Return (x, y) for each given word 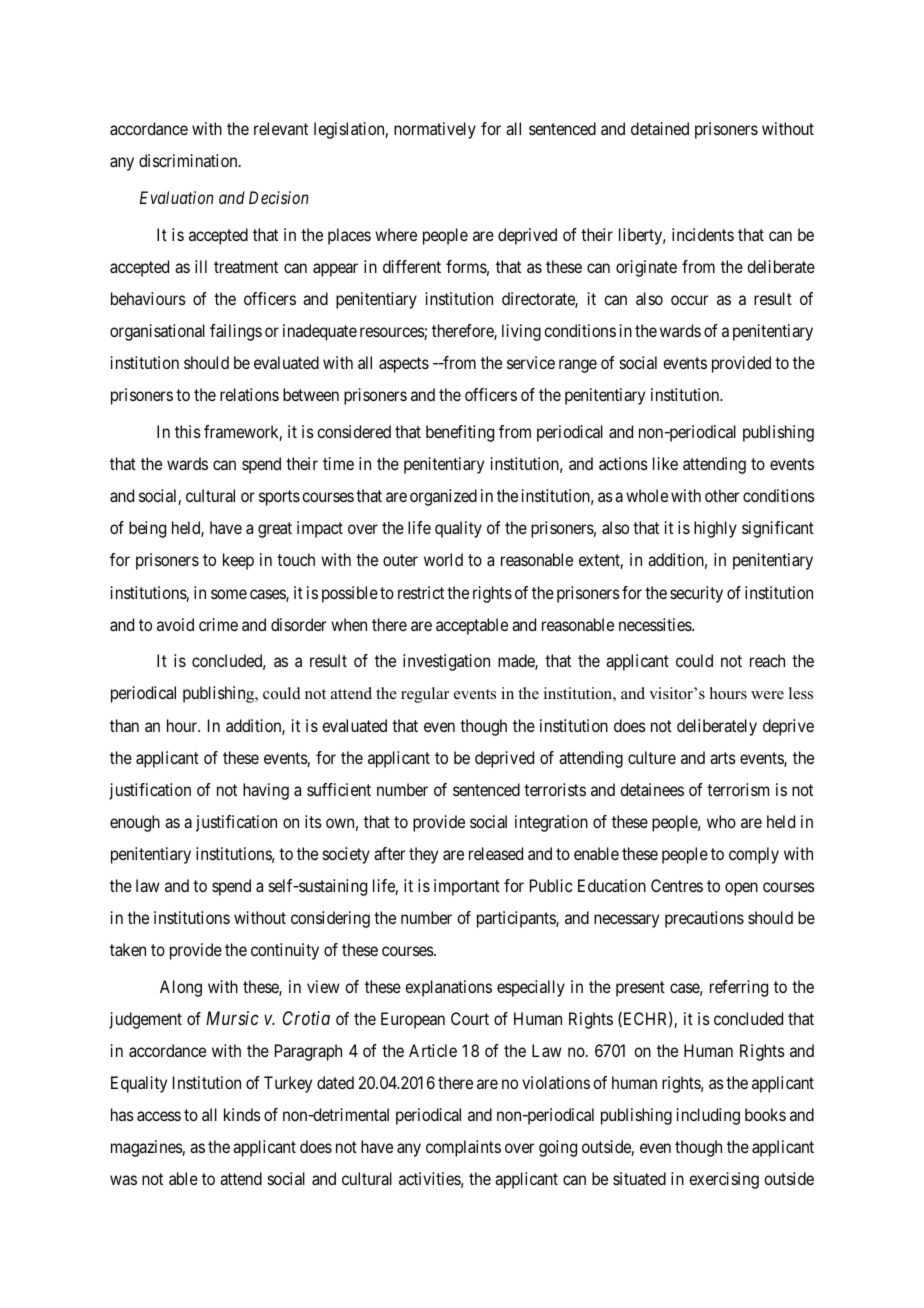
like (665, 463)
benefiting (460, 433)
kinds (242, 1114)
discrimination (189, 160)
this (188, 431)
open (741, 889)
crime (218, 624)
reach (767, 660)
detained (660, 128)
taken (128, 949)
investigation (446, 662)
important (467, 887)
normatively (435, 130)
